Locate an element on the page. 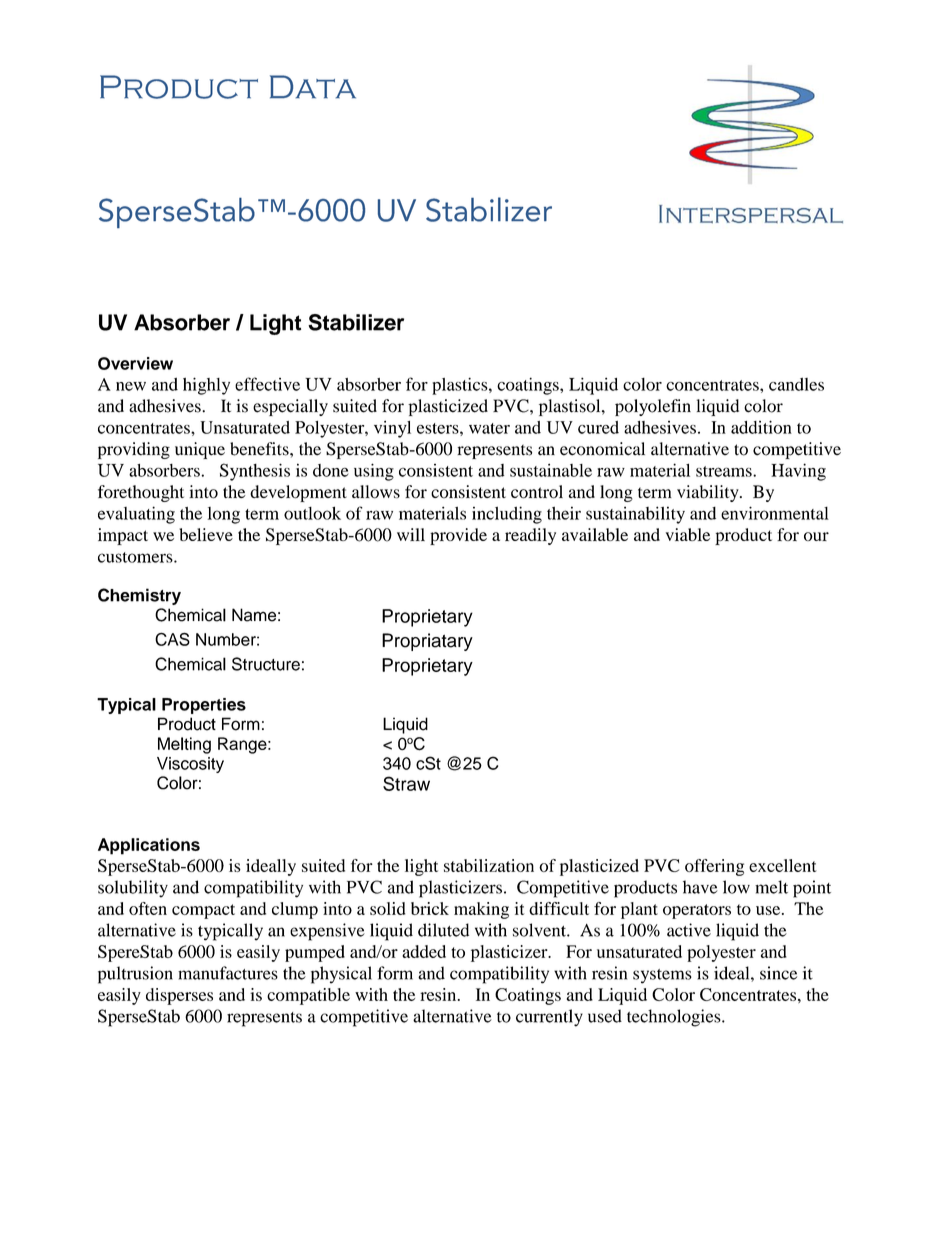 The width and height of the document is (952, 1233). effective is located at coordinates (267, 384).
